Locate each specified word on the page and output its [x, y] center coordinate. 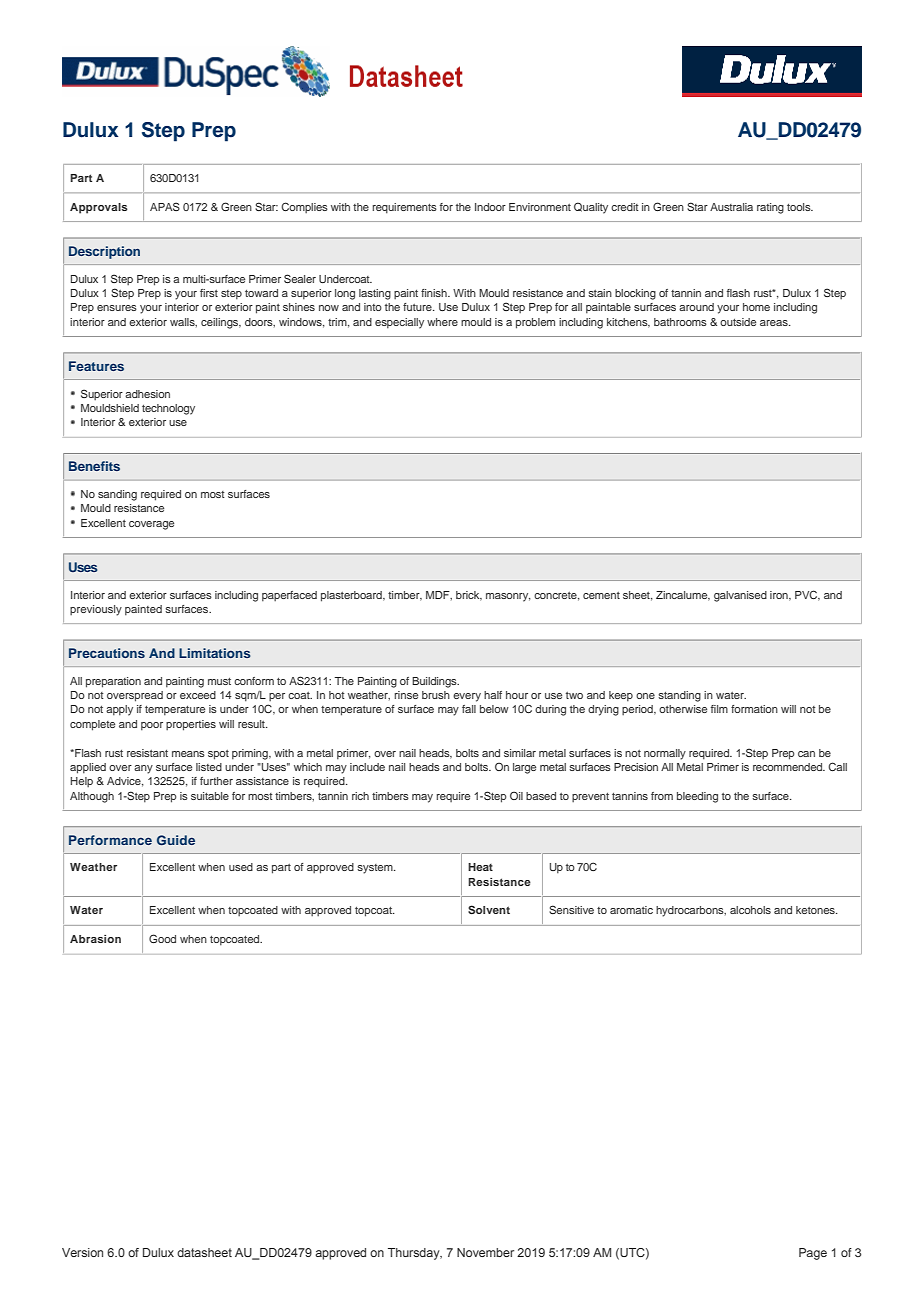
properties [191, 725]
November [485, 1252]
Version [82, 1252]
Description [104, 252]
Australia [731, 207]
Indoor [490, 207]
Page [813, 1254]
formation [754, 709]
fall [469, 709]
